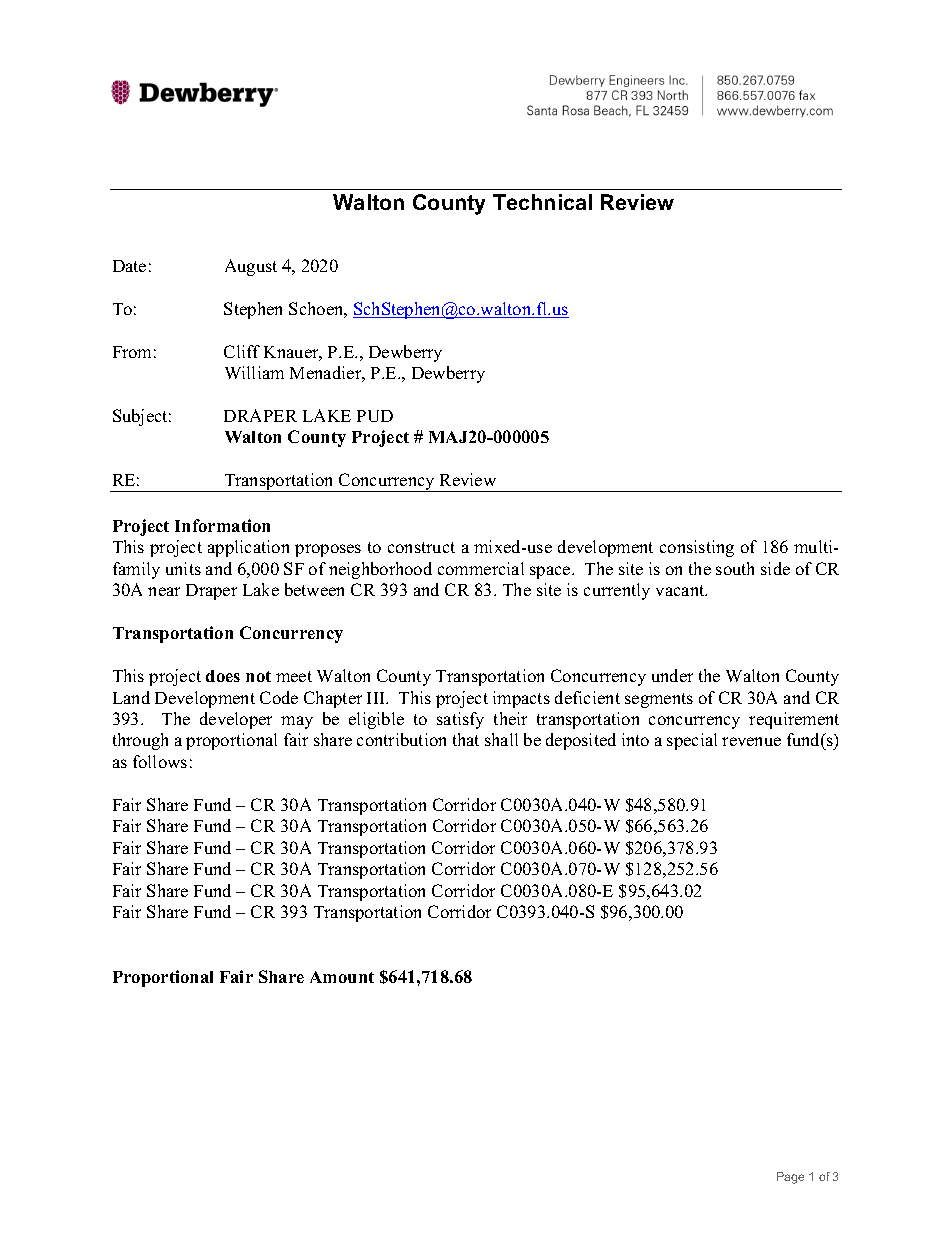 The height and width of the document is (1233, 952). I want to click on special, so click(692, 741).
